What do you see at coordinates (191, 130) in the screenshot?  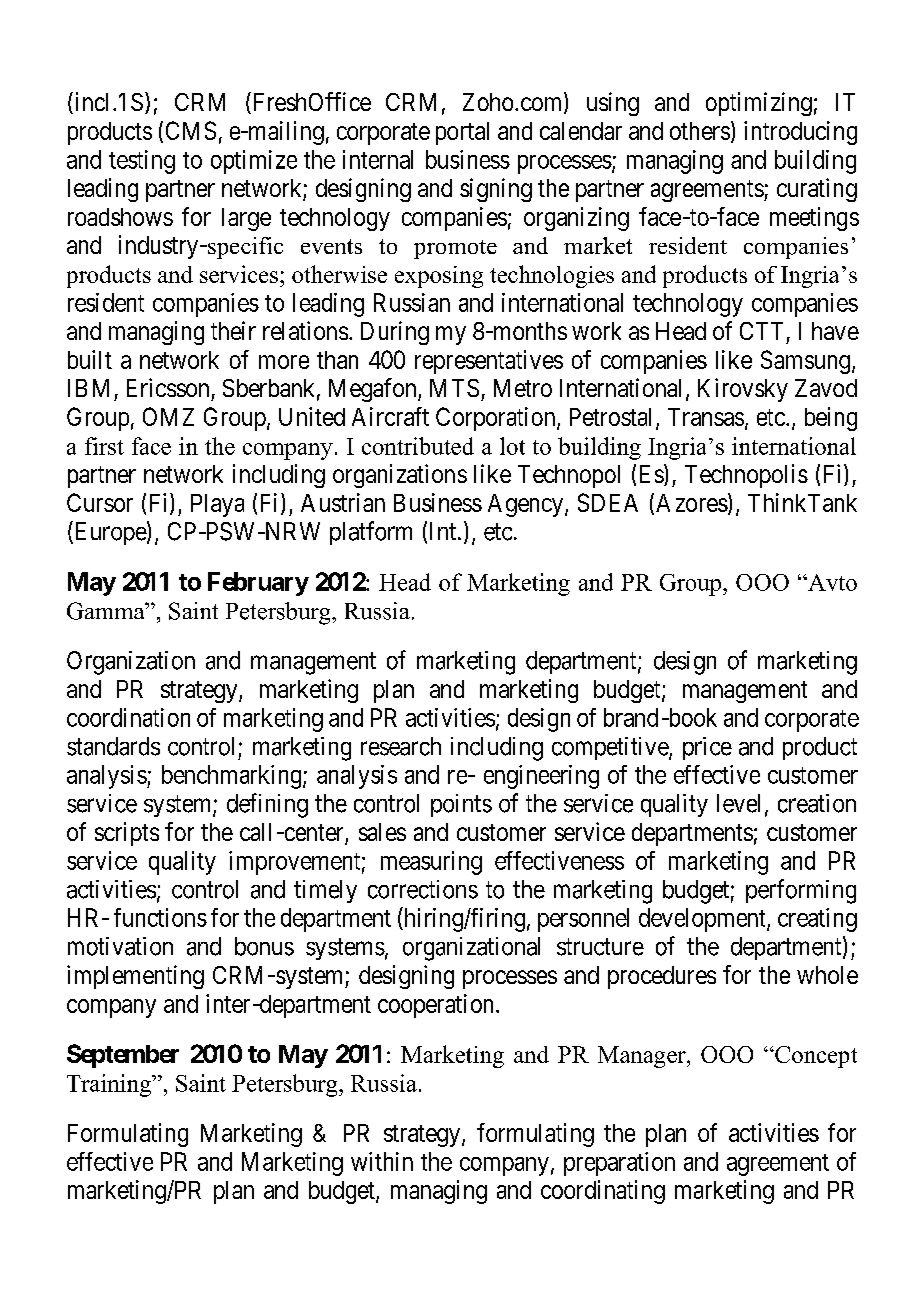 I see `CMS` at bounding box center [191, 130].
